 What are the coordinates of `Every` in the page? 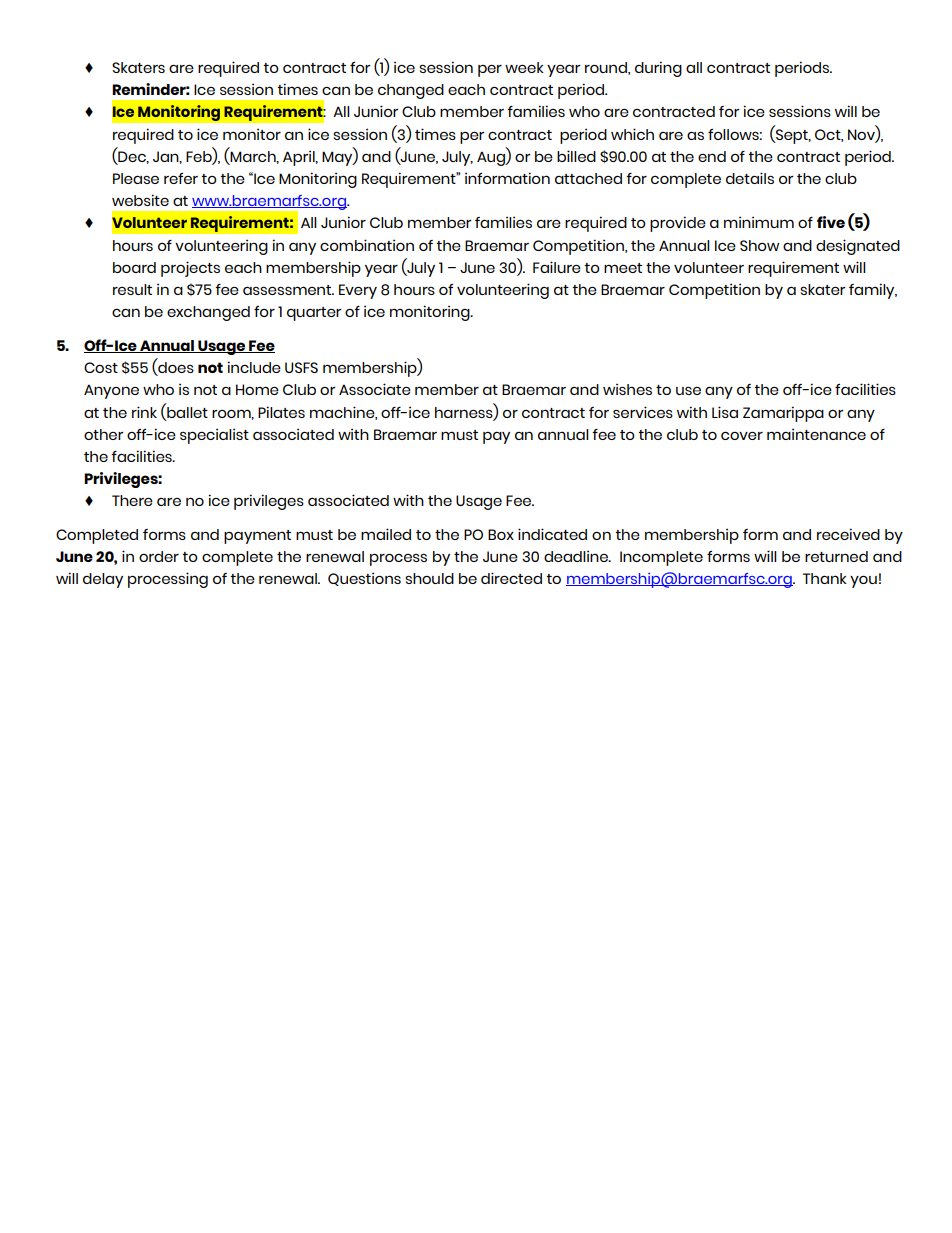 It's located at (358, 291).
